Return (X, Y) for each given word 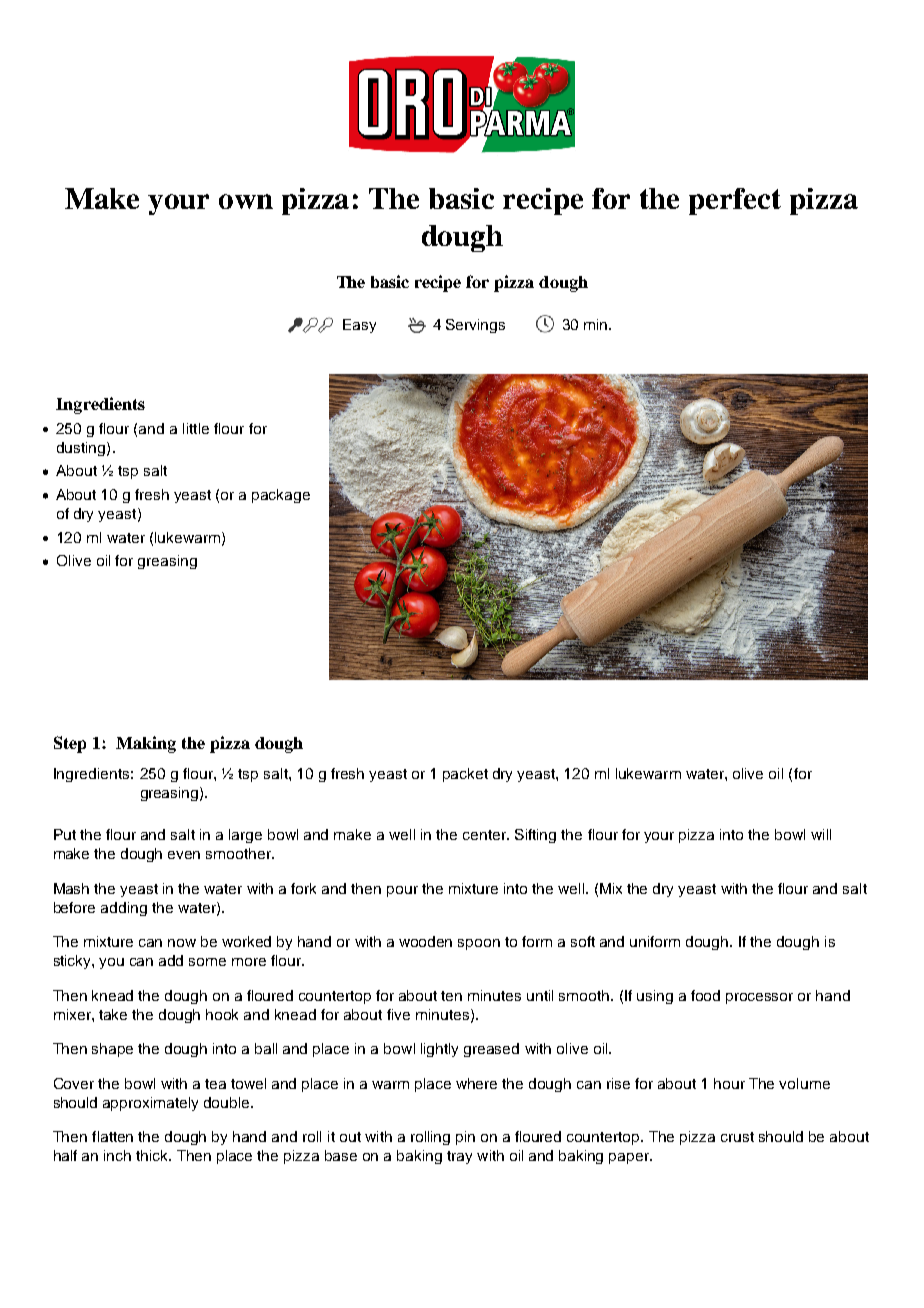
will (821, 834)
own (246, 201)
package (281, 496)
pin (465, 1138)
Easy (359, 326)
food (705, 995)
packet (465, 775)
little (196, 428)
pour (402, 891)
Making (146, 744)
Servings (475, 326)
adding (124, 909)
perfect (735, 201)
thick (153, 1155)
